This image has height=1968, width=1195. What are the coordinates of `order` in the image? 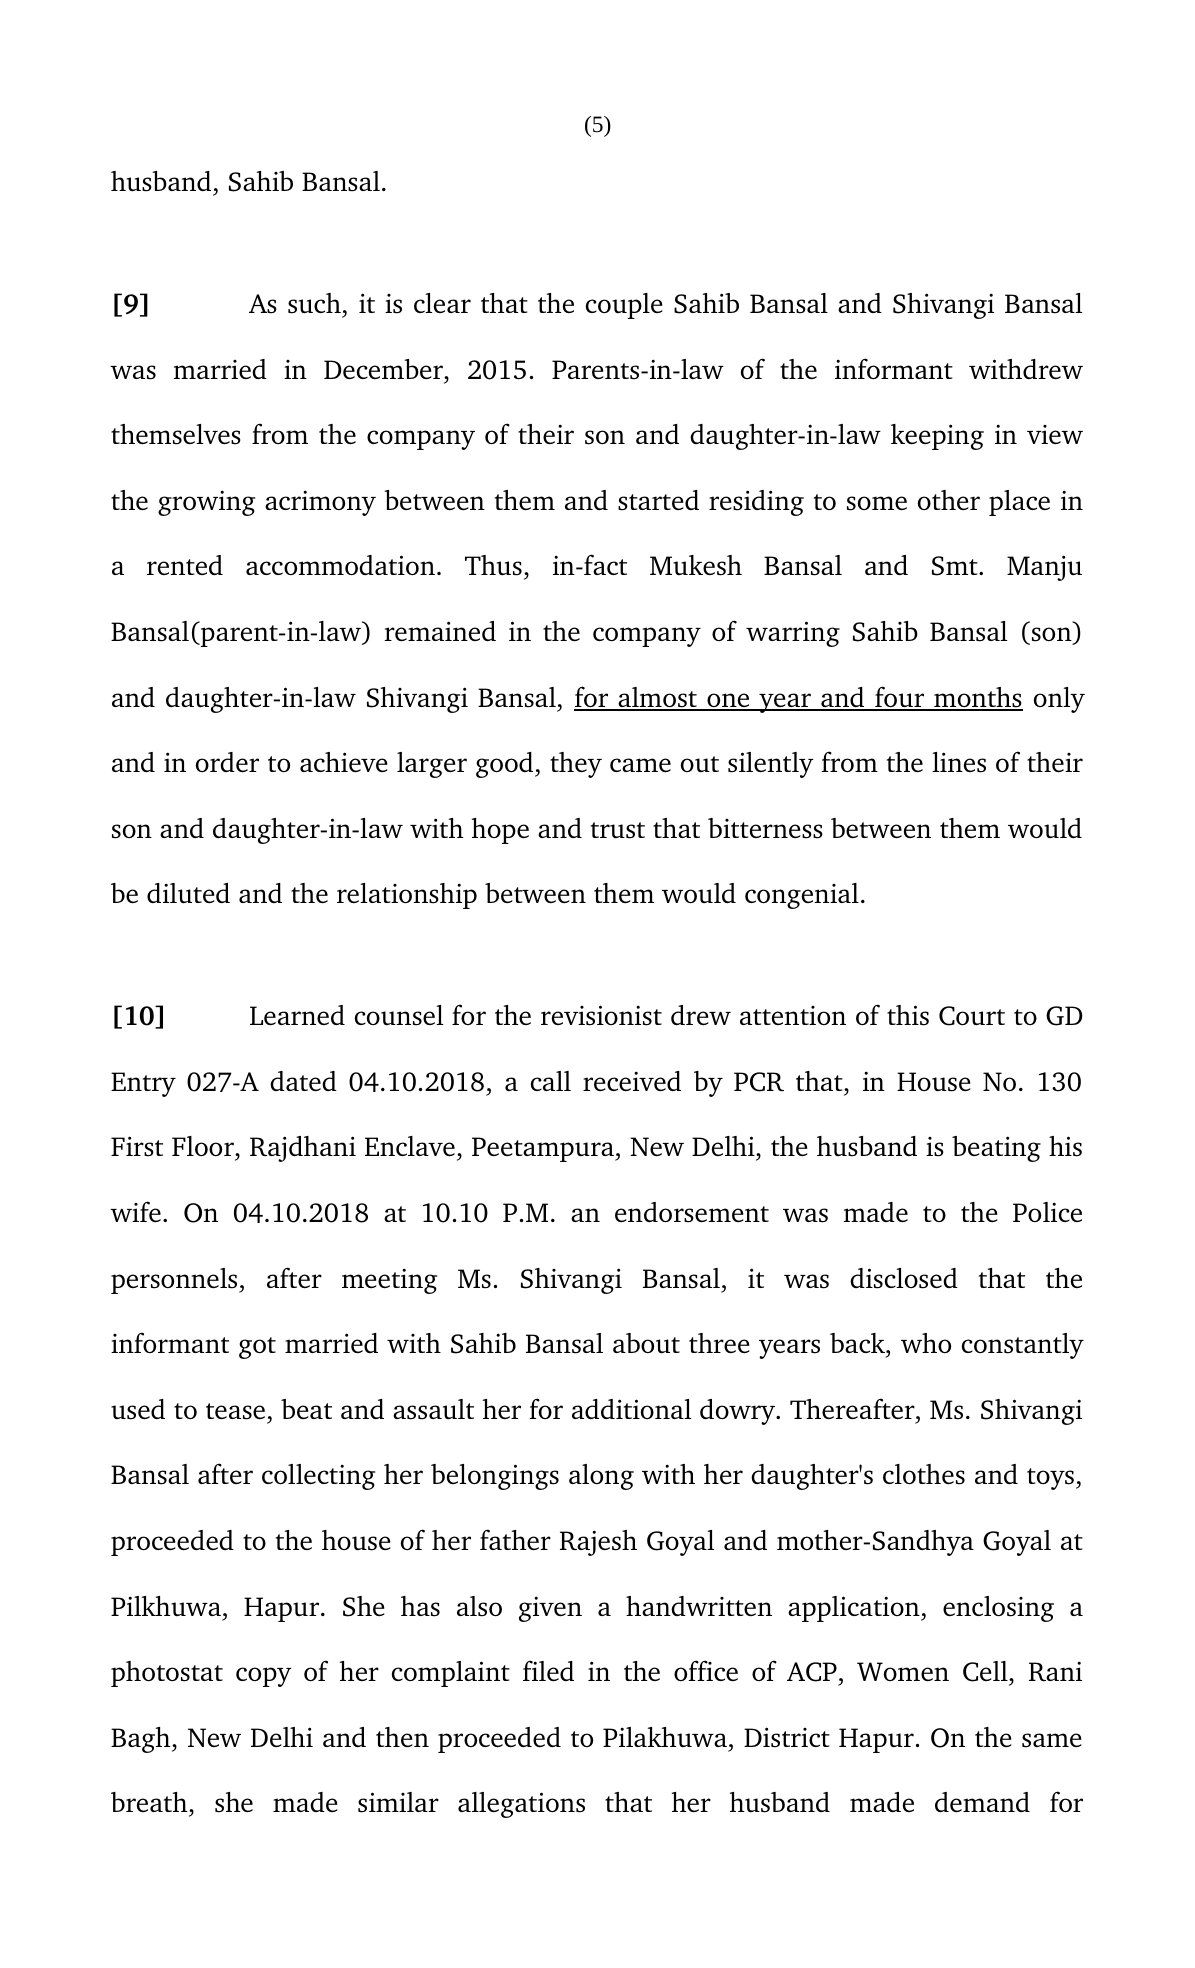 It's located at (227, 762).
